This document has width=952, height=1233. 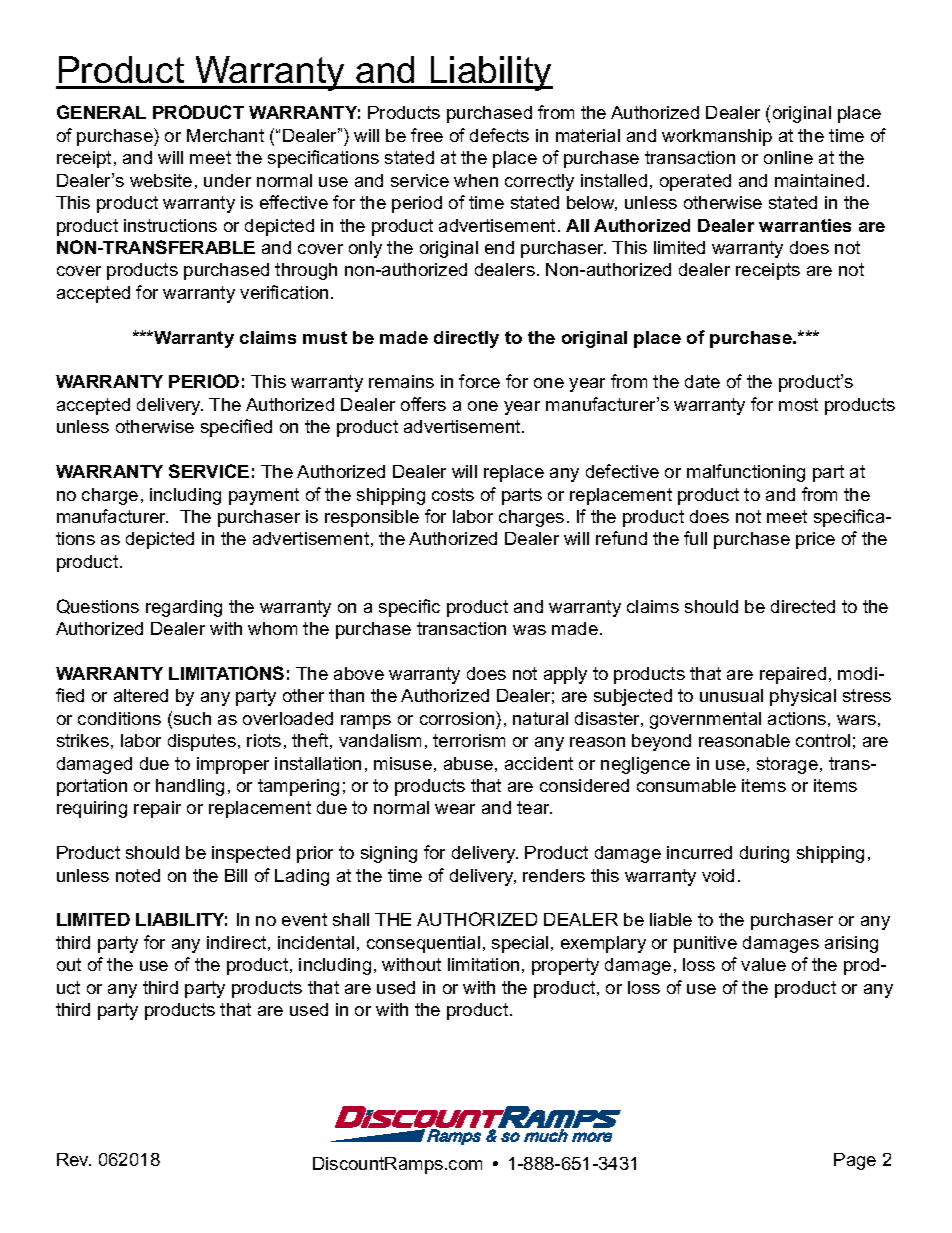 What do you see at coordinates (803, 606) in the document?
I see `directed` at bounding box center [803, 606].
